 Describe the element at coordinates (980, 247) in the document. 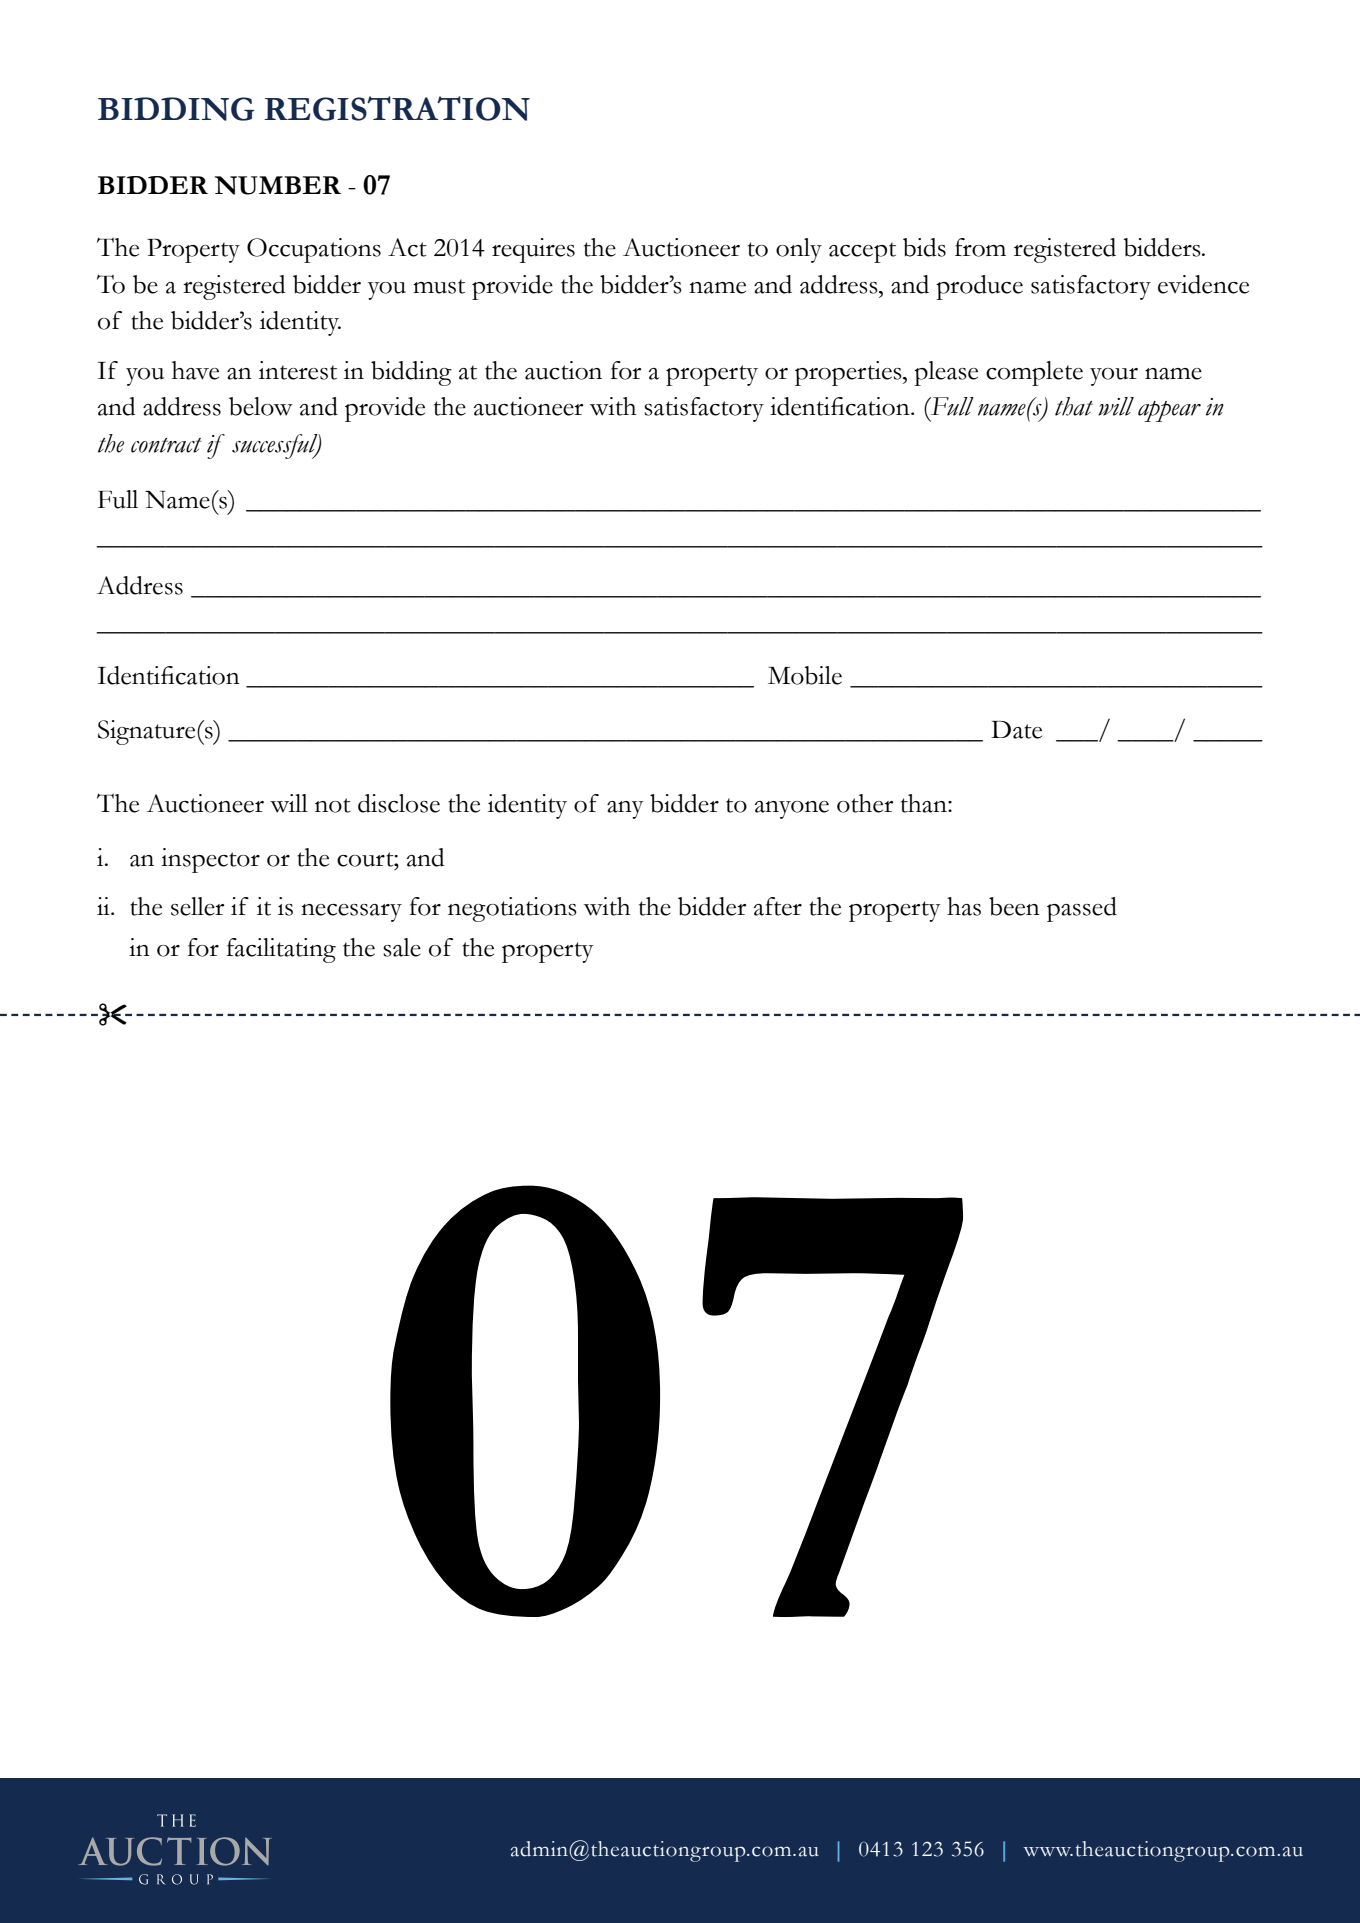

I see `from` at that location.
